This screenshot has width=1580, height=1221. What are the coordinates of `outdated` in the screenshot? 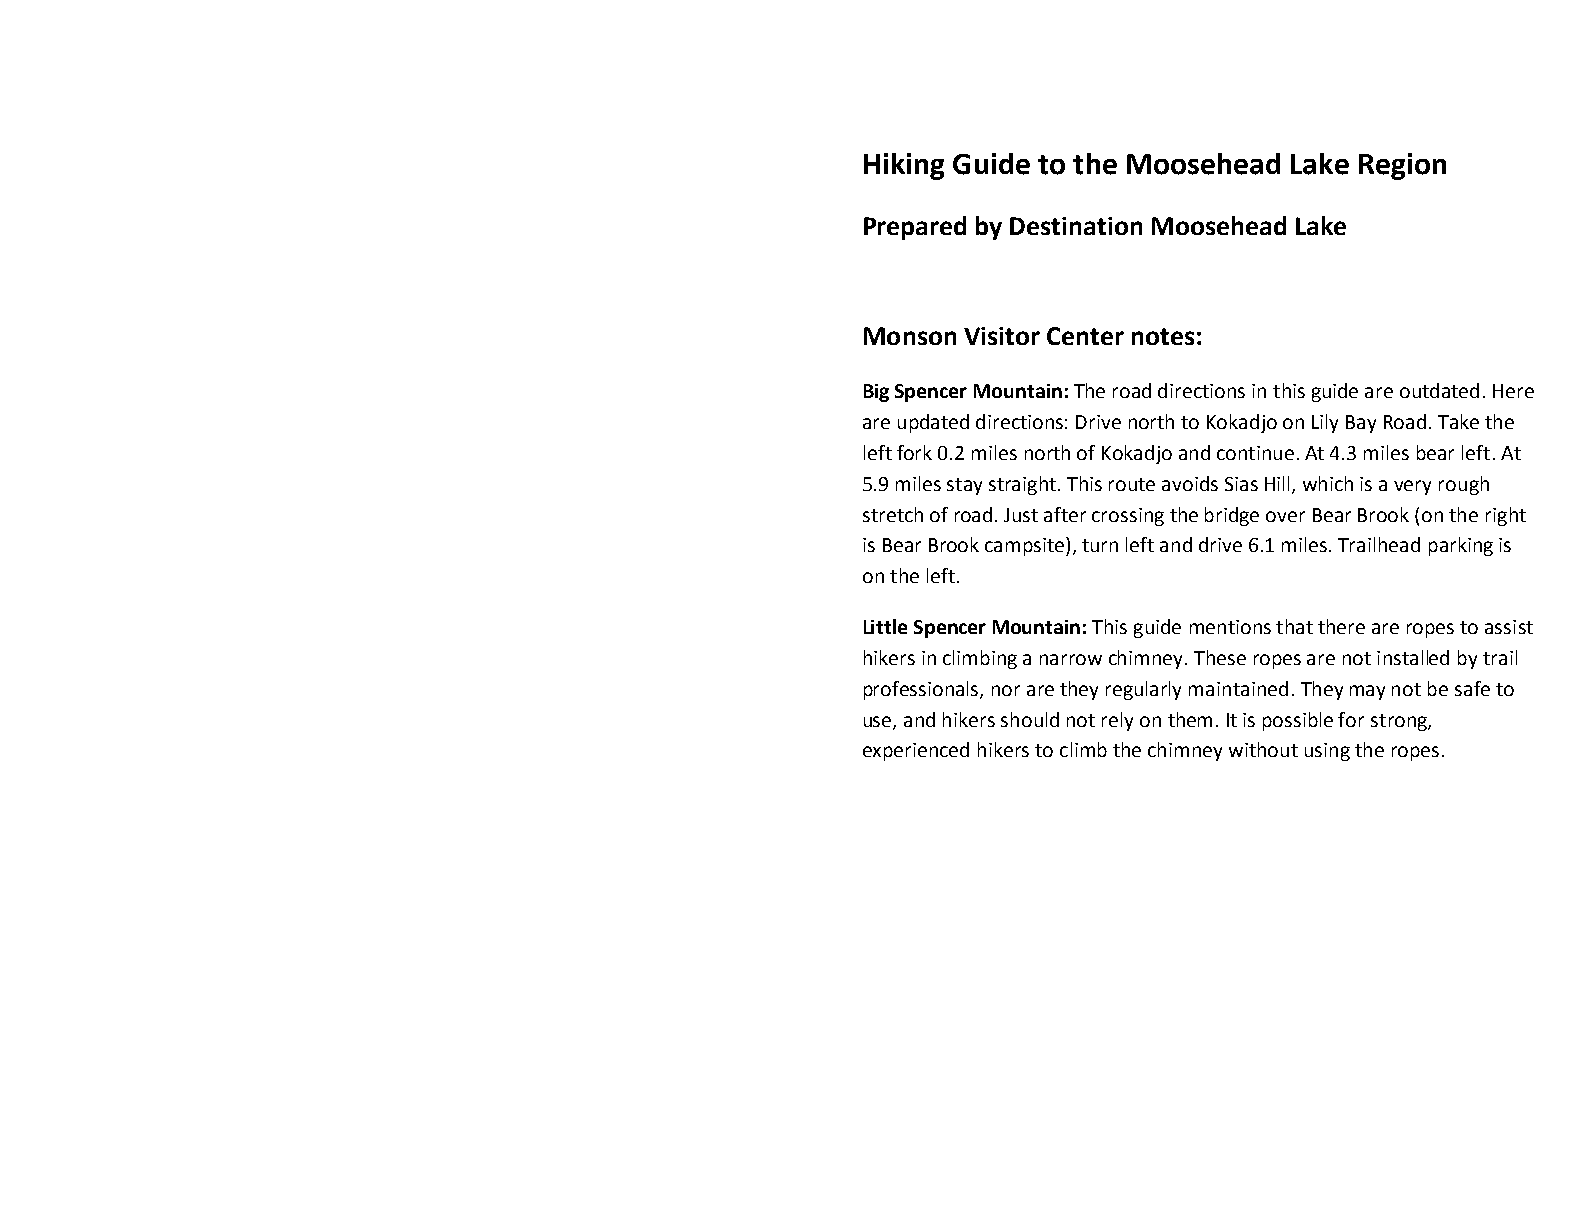 It's located at (1439, 390).
